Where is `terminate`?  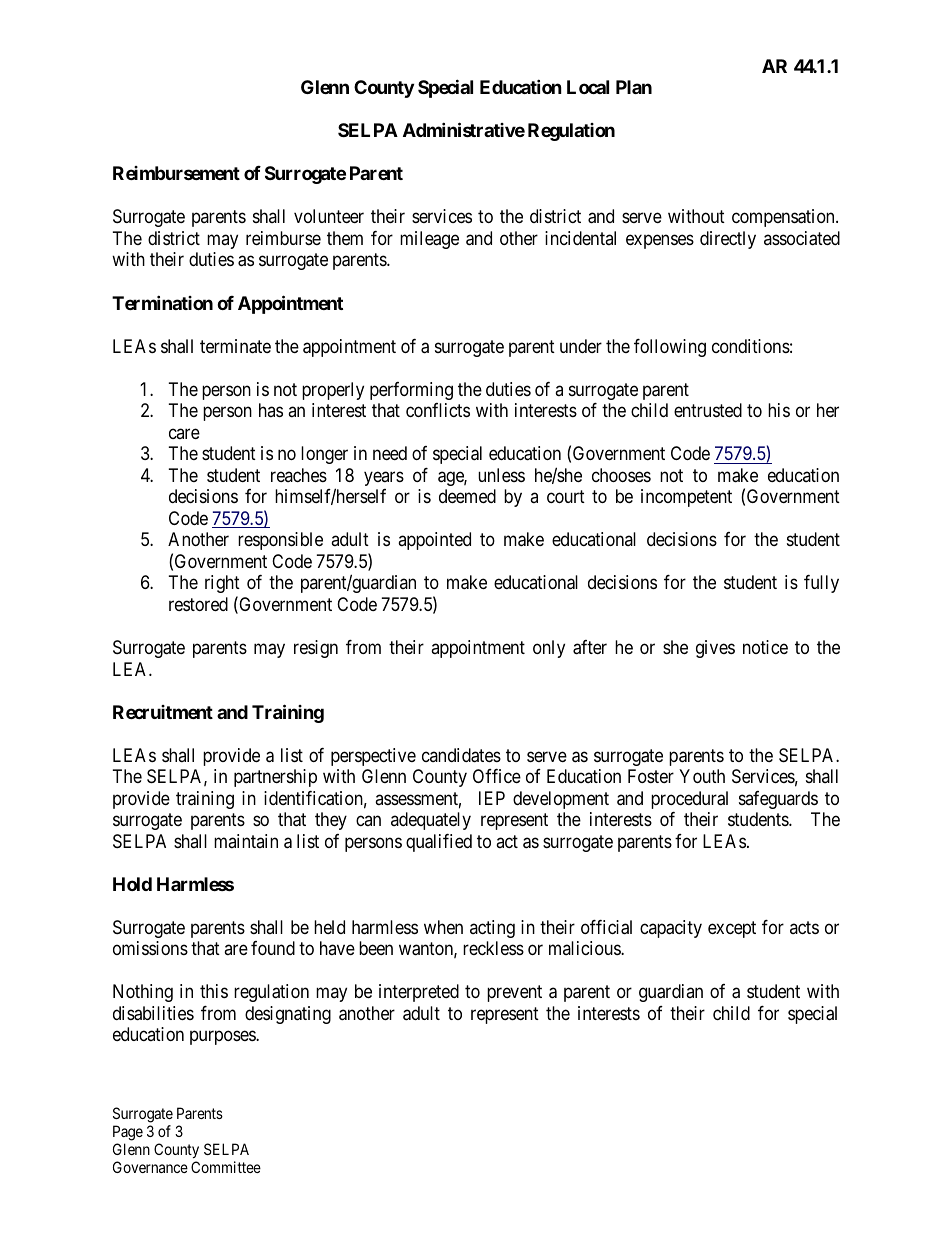 terminate is located at coordinates (235, 346).
